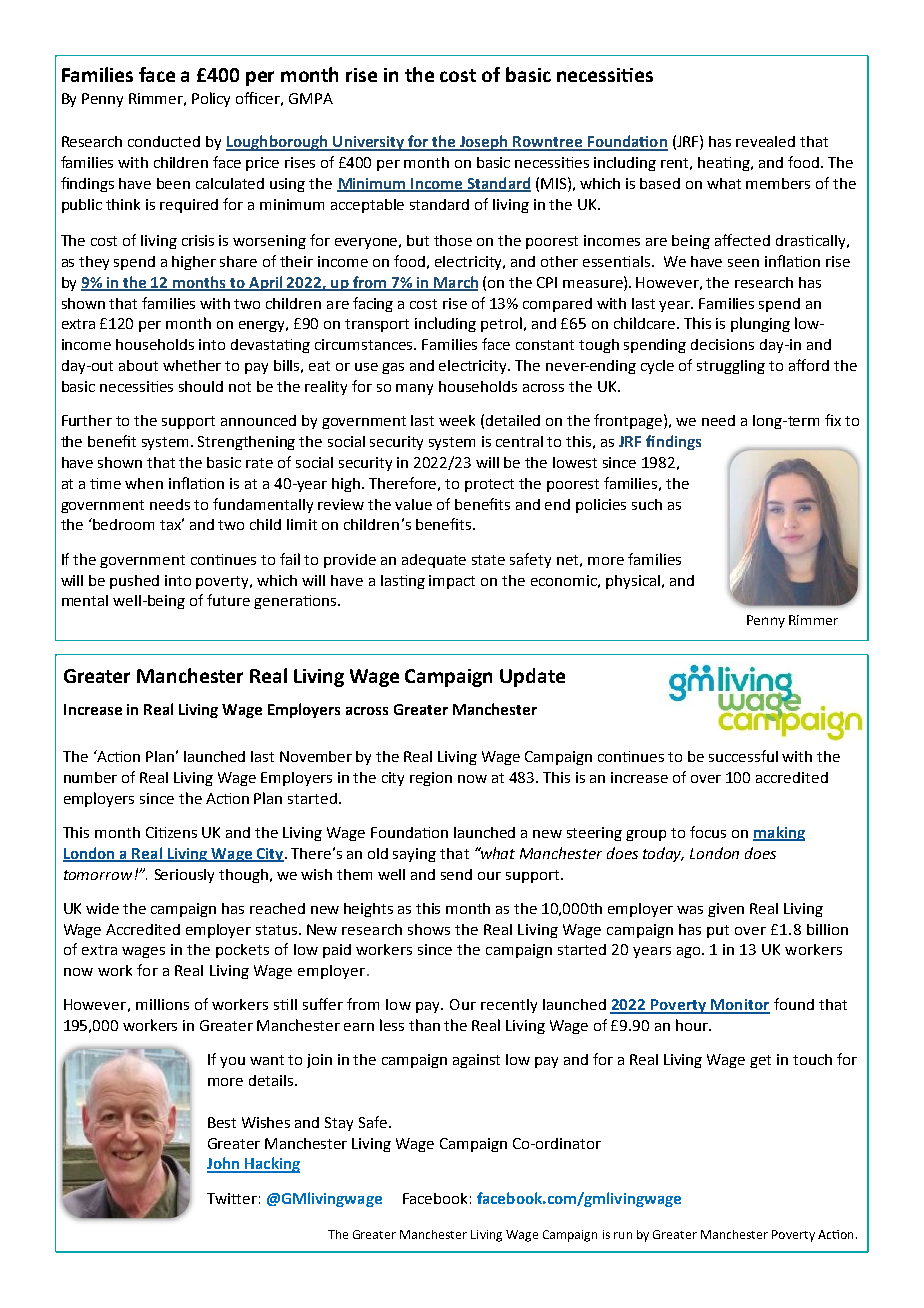  I want to click on struggling, so click(731, 367).
